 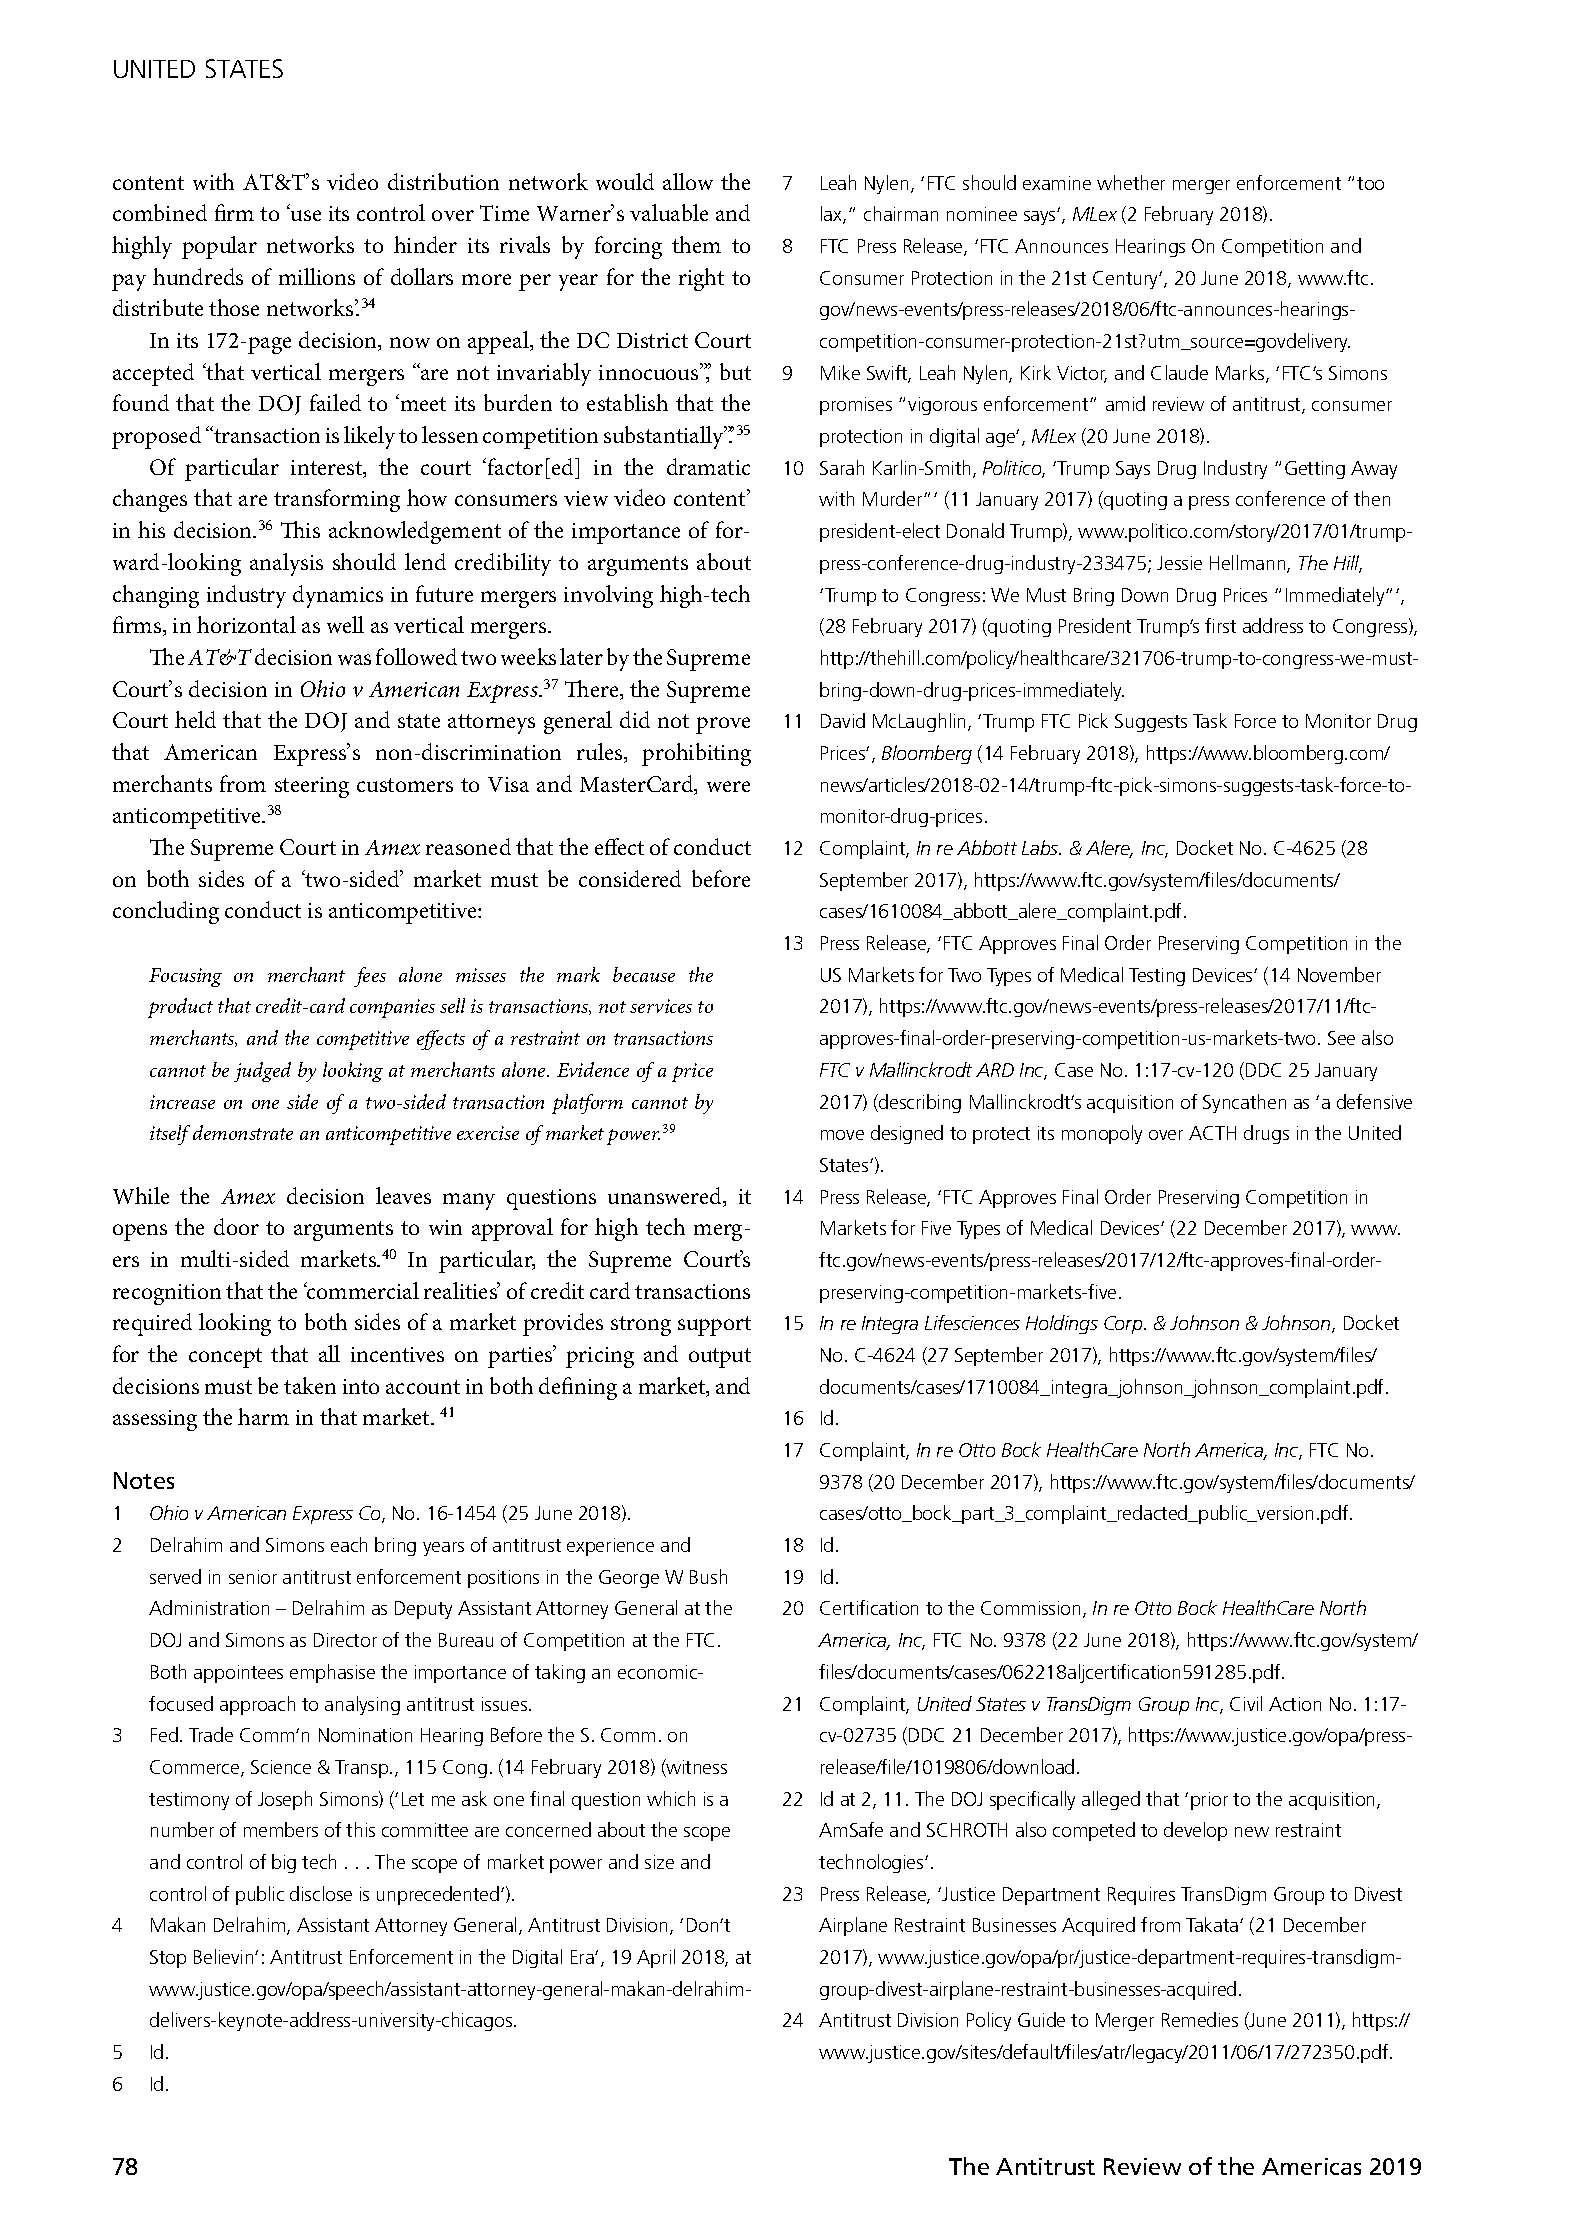 What do you see at coordinates (262, 1072) in the page?
I see `judged` at bounding box center [262, 1072].
